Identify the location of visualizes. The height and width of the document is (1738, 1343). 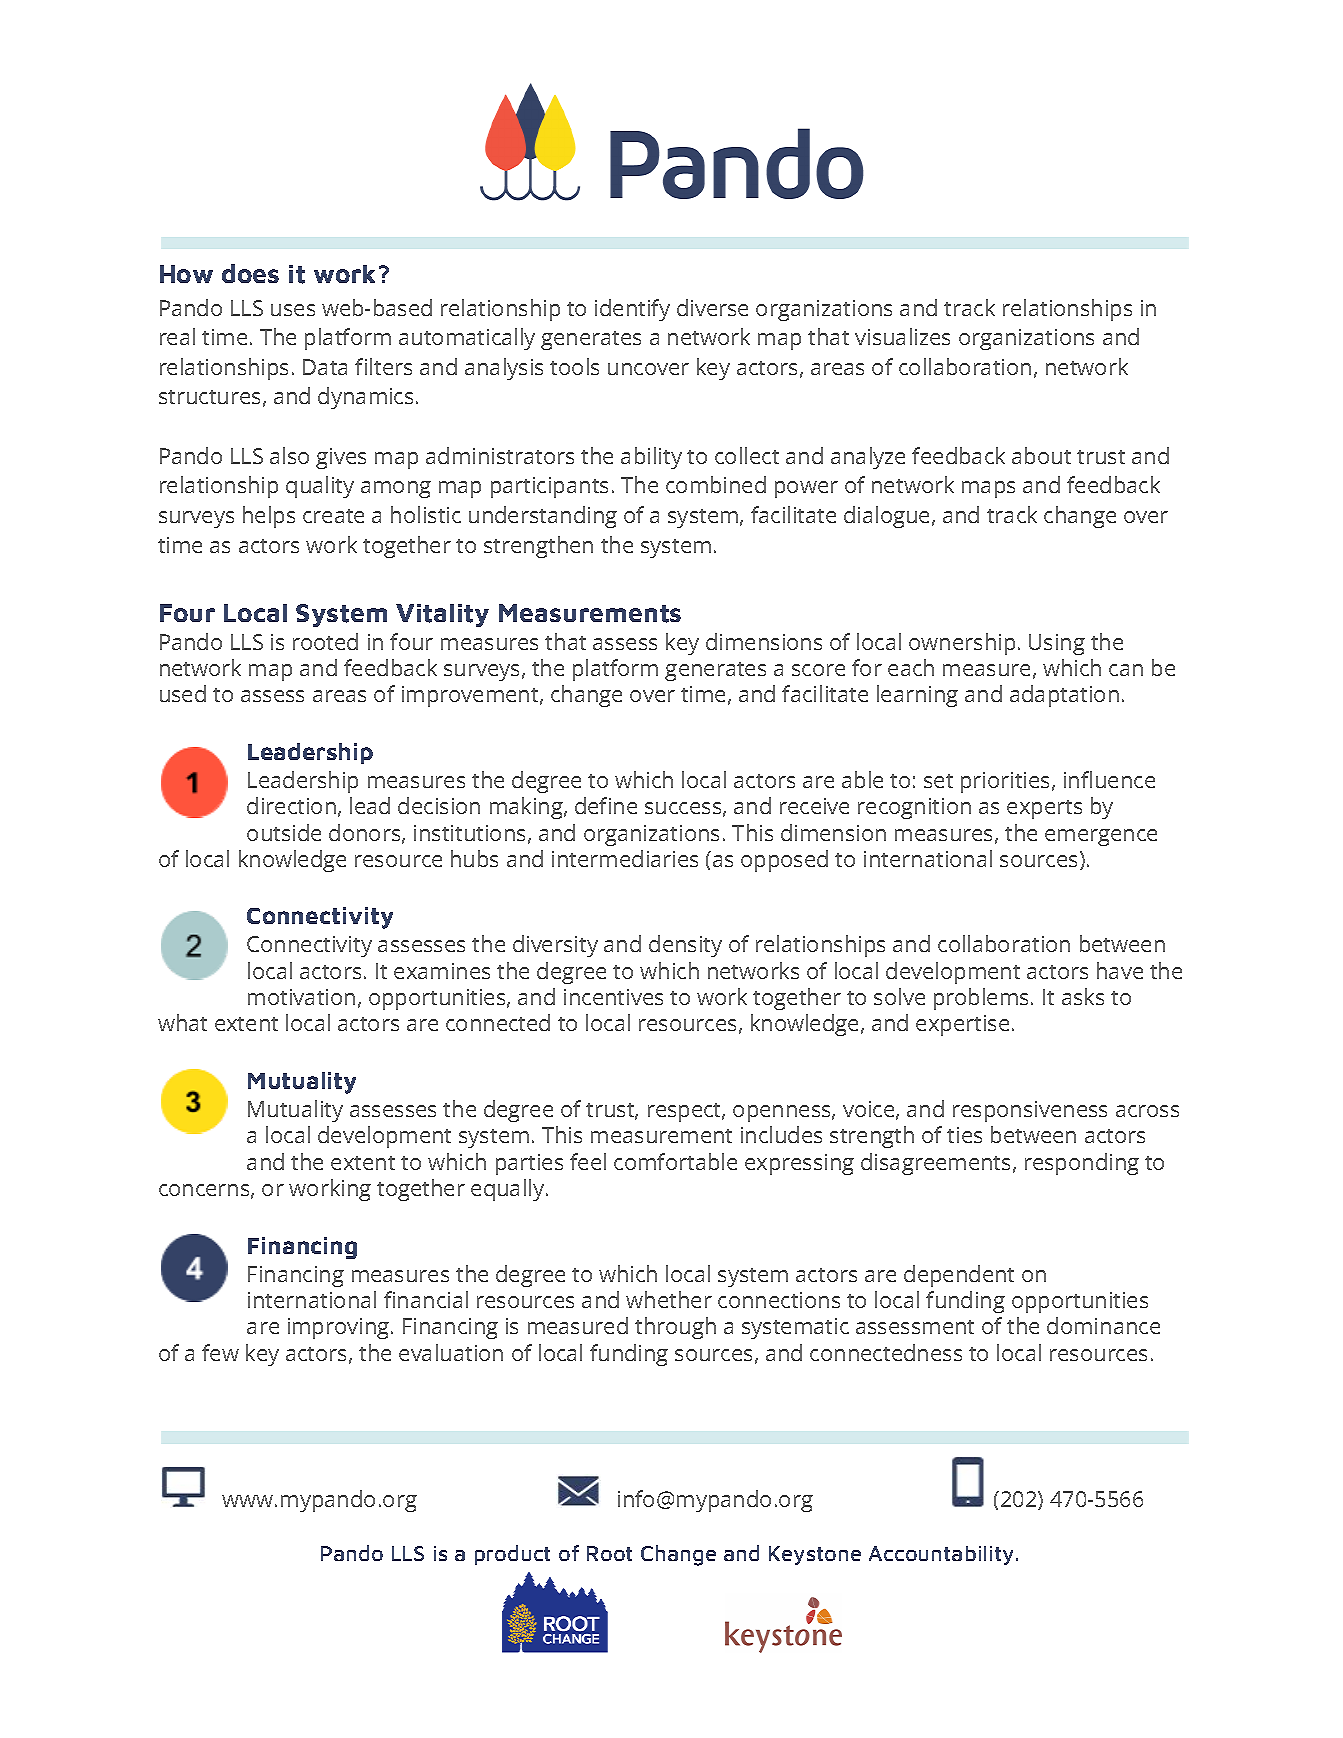
(902, 336).
